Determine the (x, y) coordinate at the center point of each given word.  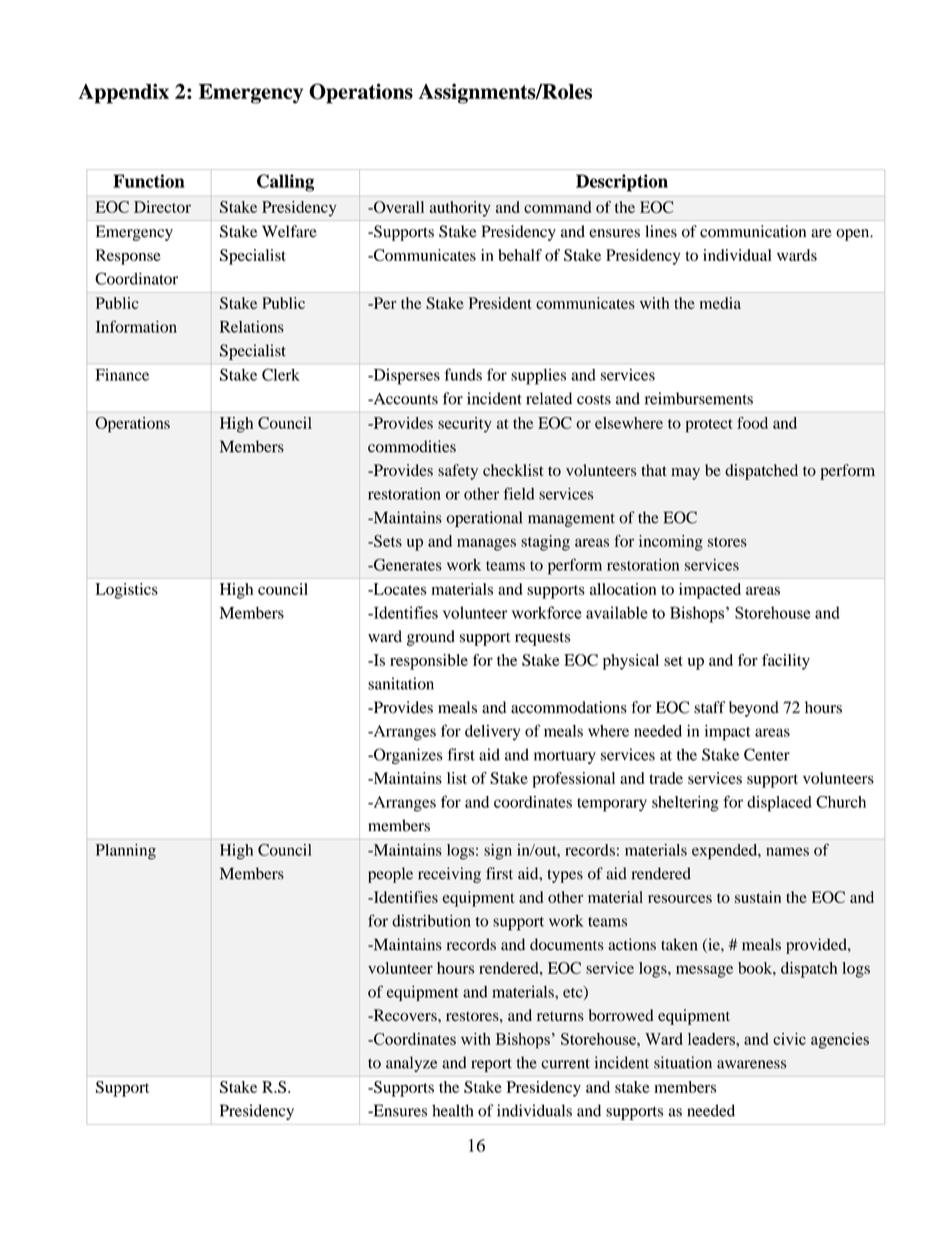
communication (753, 231)
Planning (126, 852)
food (752, 423)
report (491, 1065)
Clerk (281, 374)
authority (460, 209)
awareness (752, 1064)
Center (767, 754)
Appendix (123, 93)
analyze (411, 1064)
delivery (492, 733)
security (465, 425)
